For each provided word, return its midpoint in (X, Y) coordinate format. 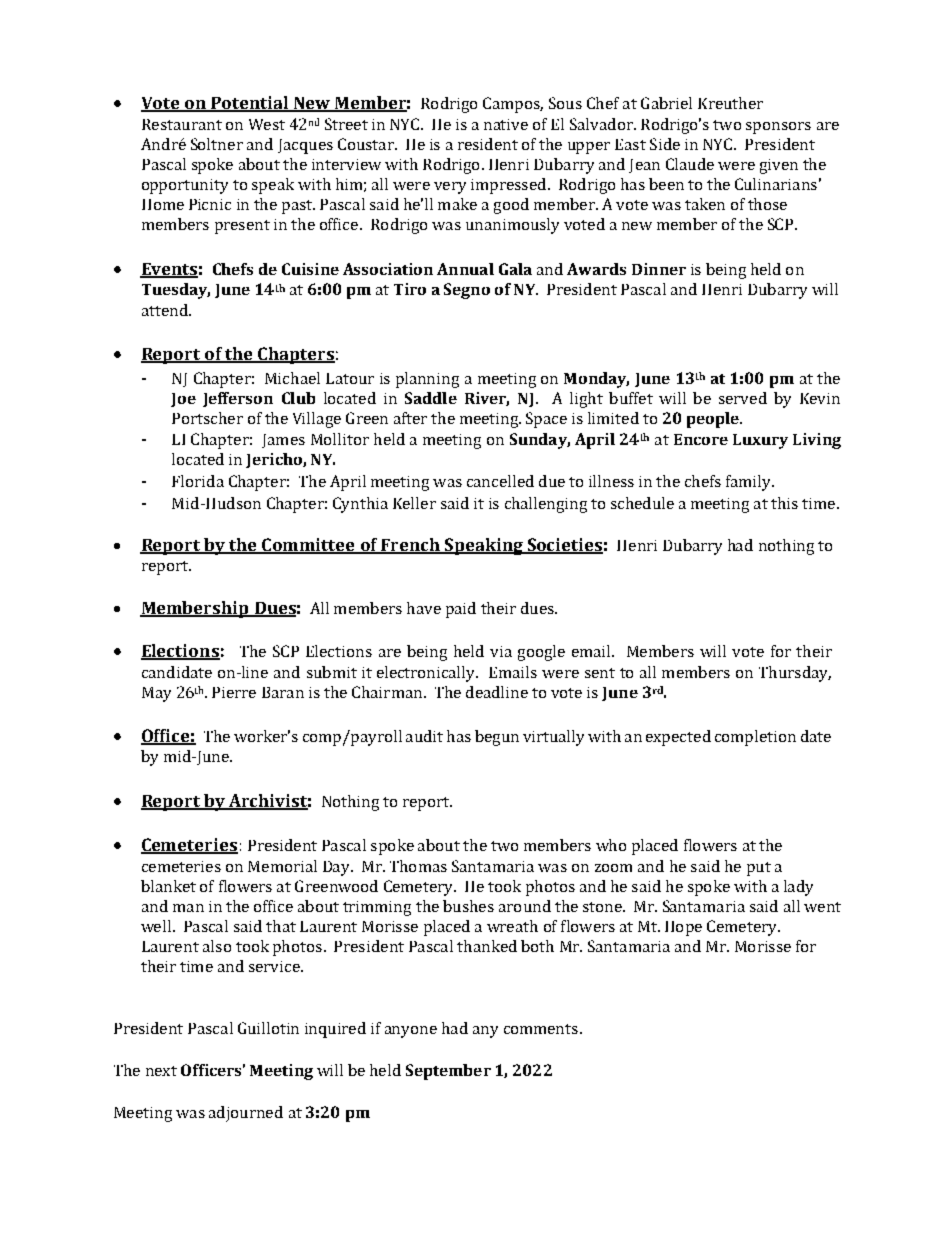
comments (541, 1029)
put (759, 869)
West (267, 124)
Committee (308, 546)
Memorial (282, 866)
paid (461, 610)
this (784, 503)
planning (427, 380)
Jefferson (238, 399)
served (743, 398)
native (506, 124)
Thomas (418, 866)
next (161, 1071)
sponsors (778, 128)
